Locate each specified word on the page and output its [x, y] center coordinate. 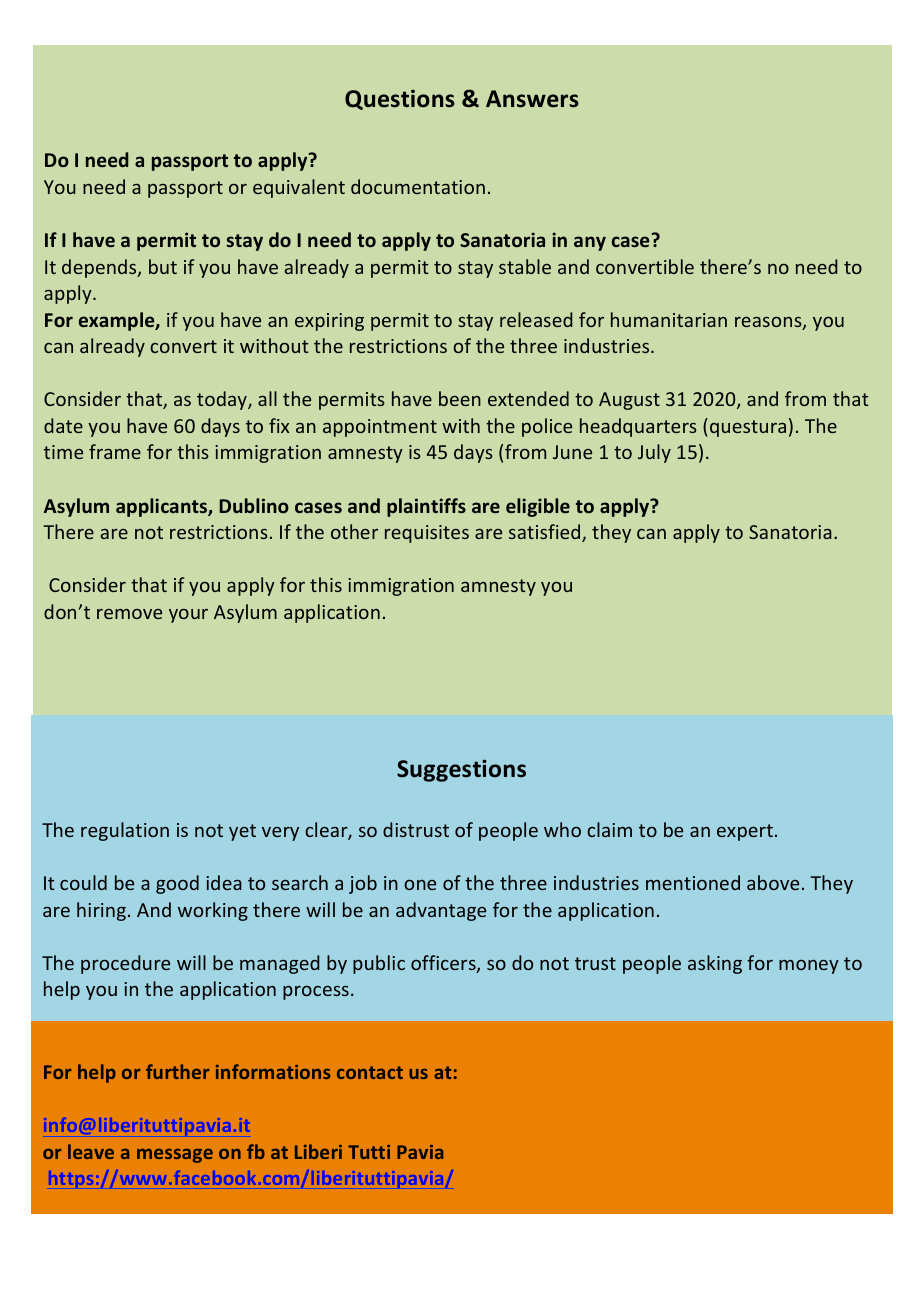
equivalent [299, 188]
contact [370, 1072]
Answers [532, 99]
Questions [400, 99]
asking [715, 964]
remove [129, 614]
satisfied [546, 533]
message [175, 1156]
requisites [427, 534]
